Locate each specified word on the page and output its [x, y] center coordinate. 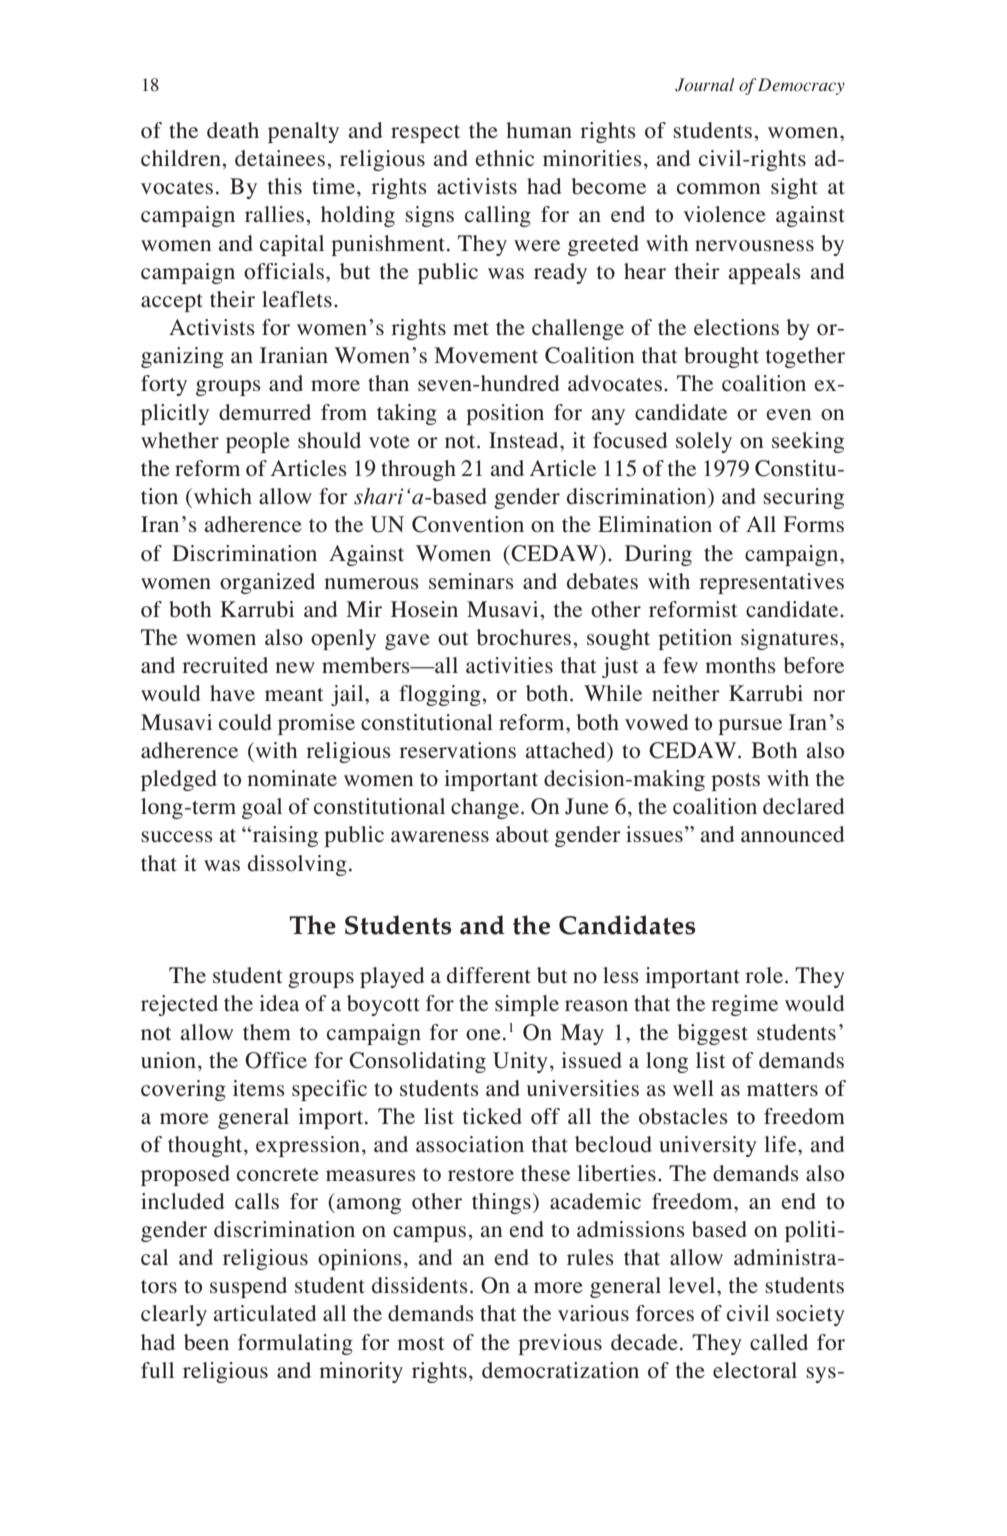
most [421, 1344]
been [206, 1342]
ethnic [504, 158]
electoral [755, 1370]
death [233, 130]
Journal [704, 85]
